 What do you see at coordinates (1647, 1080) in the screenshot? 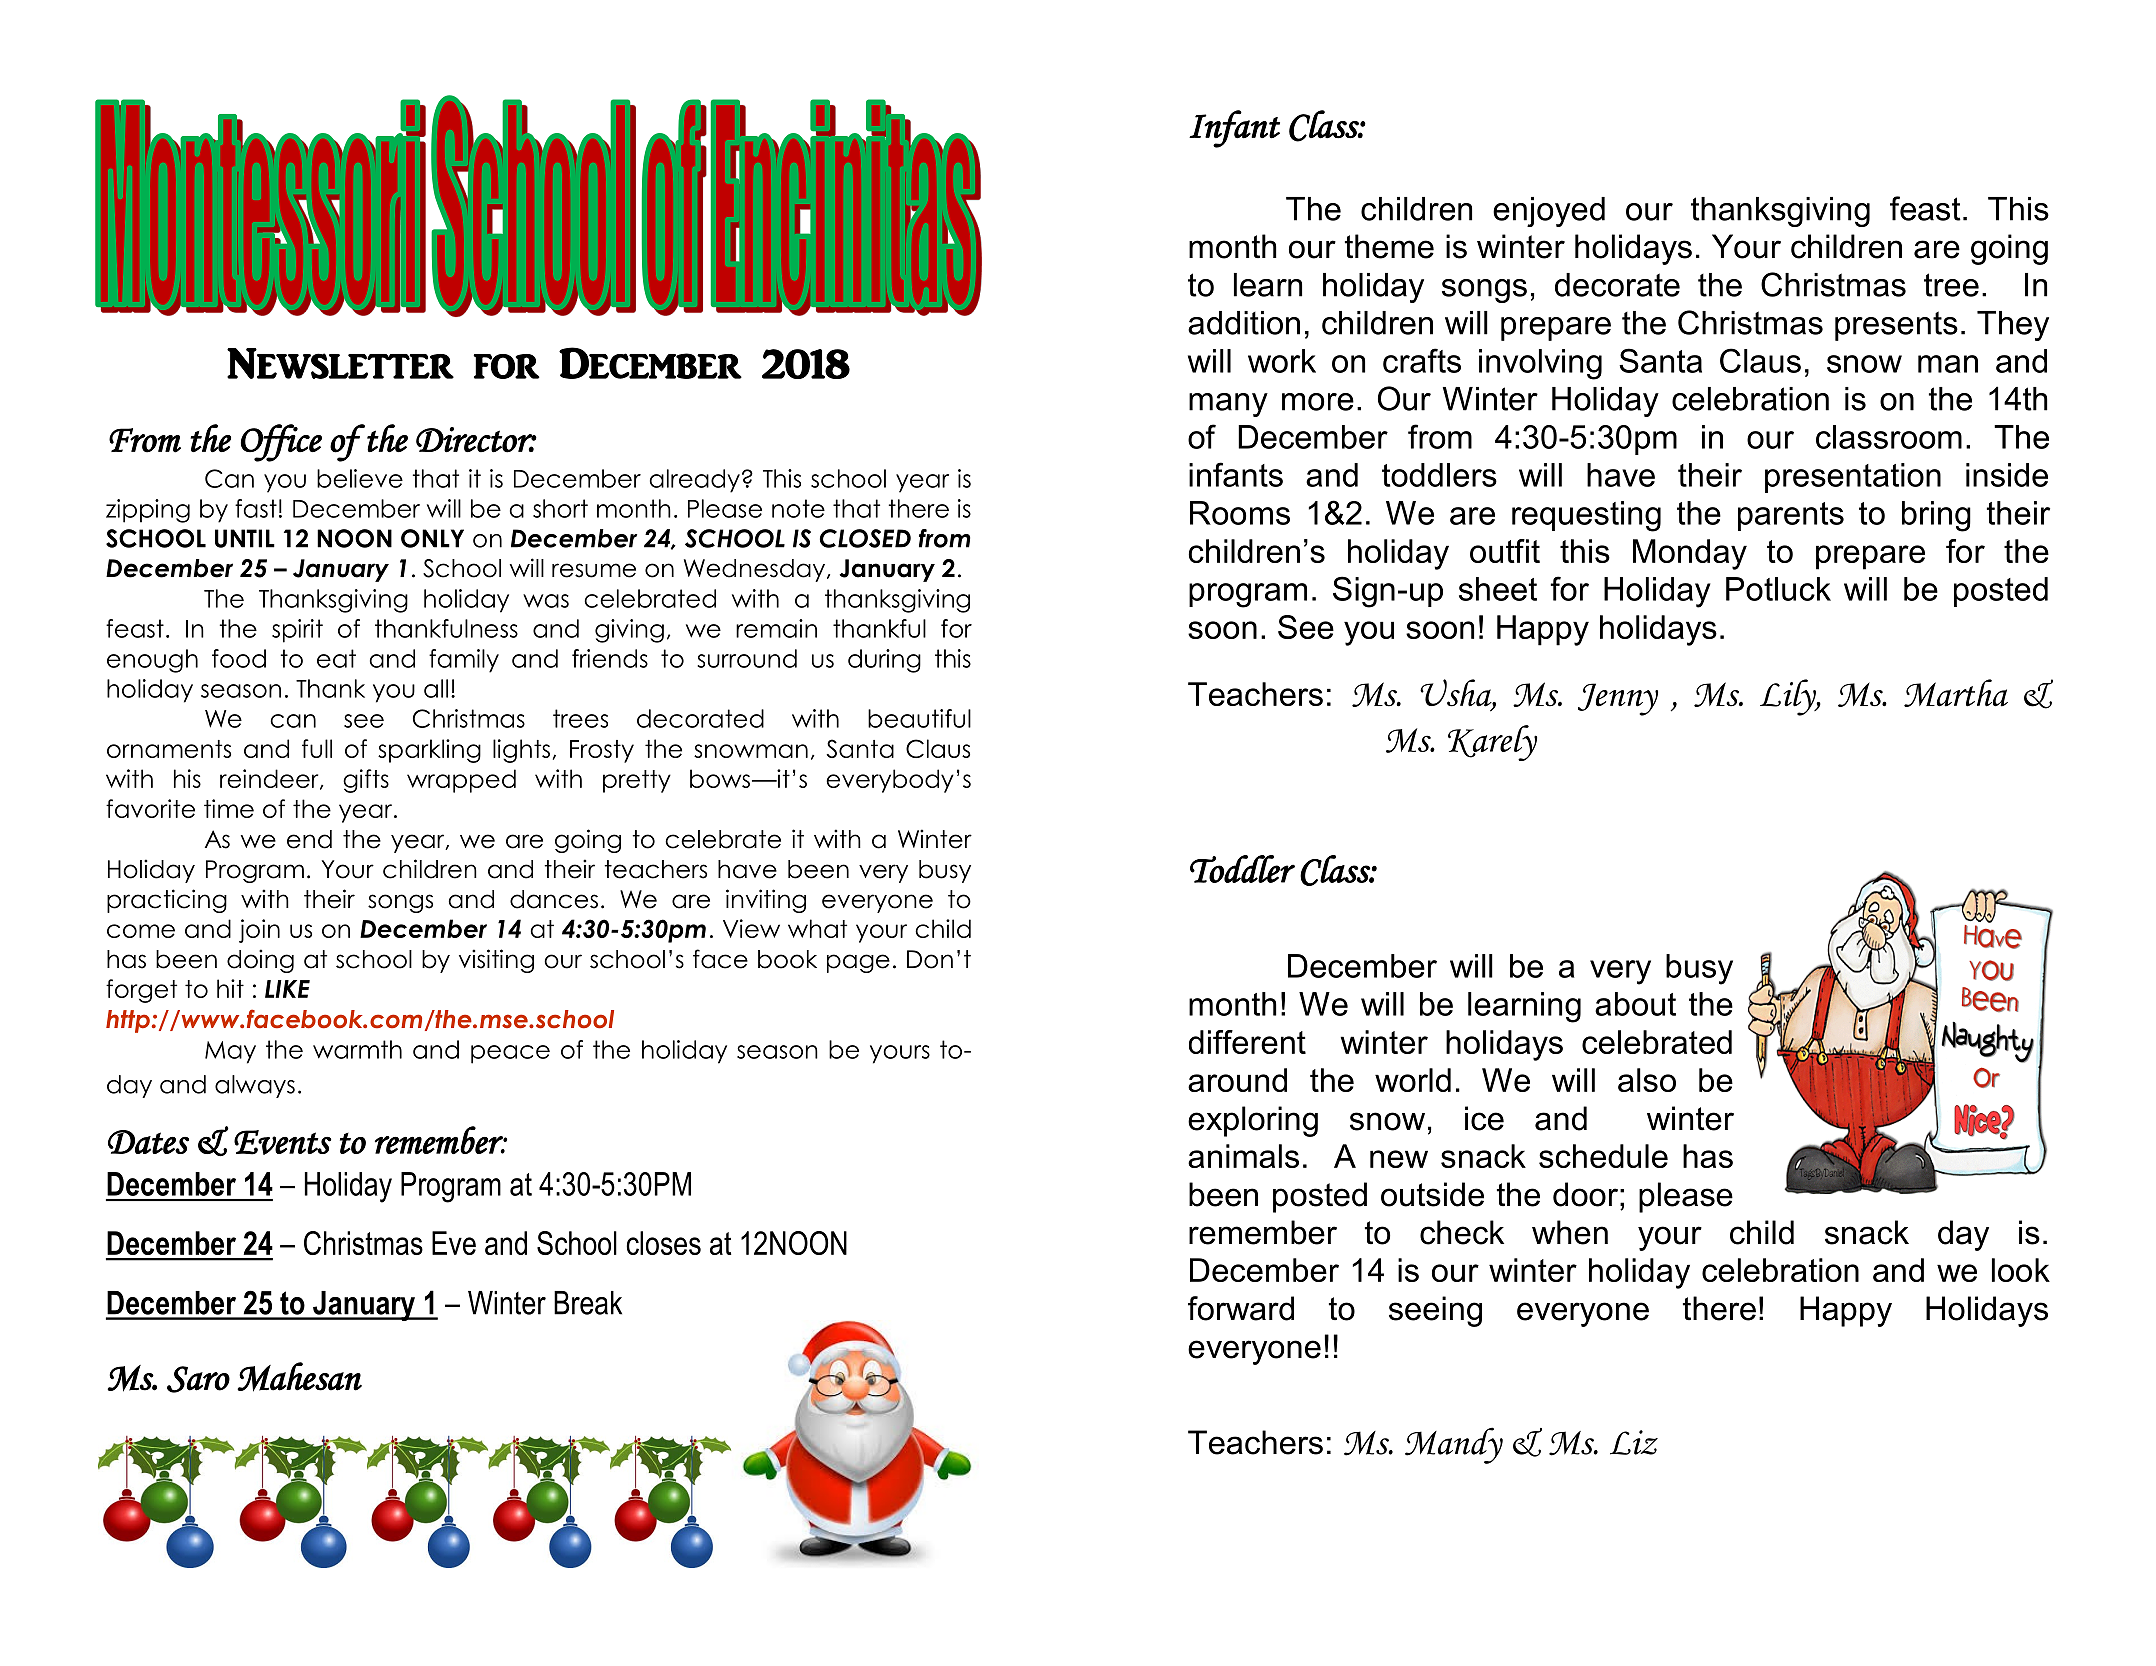
I see `also` at bounding box center [1647, 1080].
